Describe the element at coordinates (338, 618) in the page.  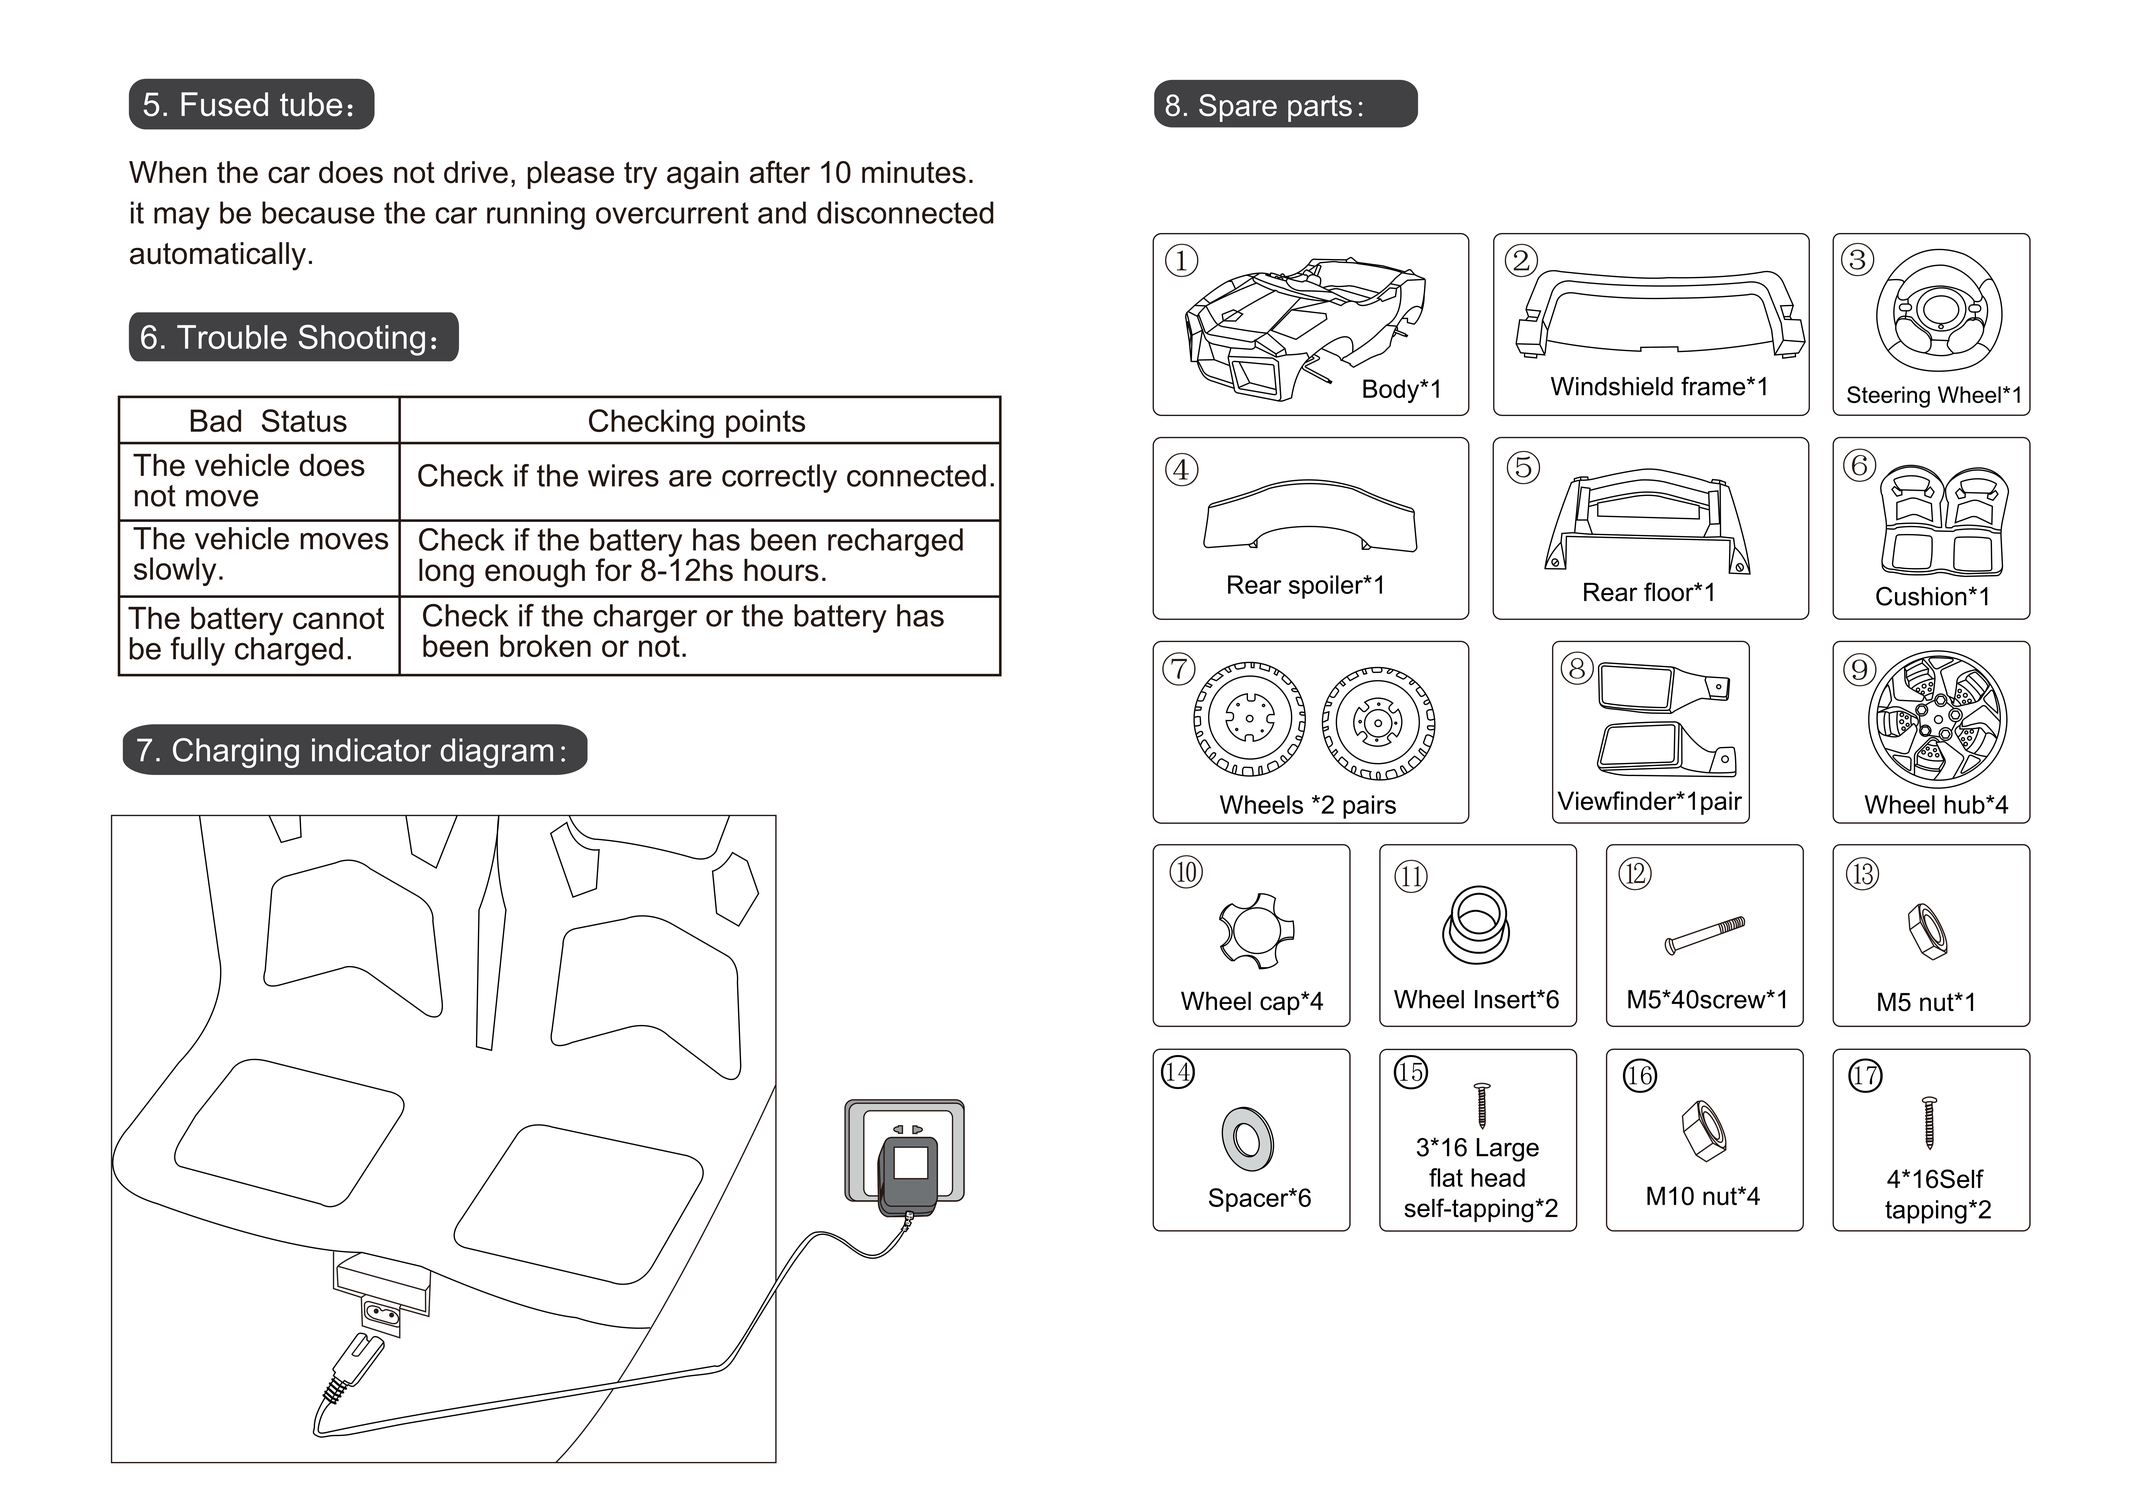
I see `cannot` at that location.
